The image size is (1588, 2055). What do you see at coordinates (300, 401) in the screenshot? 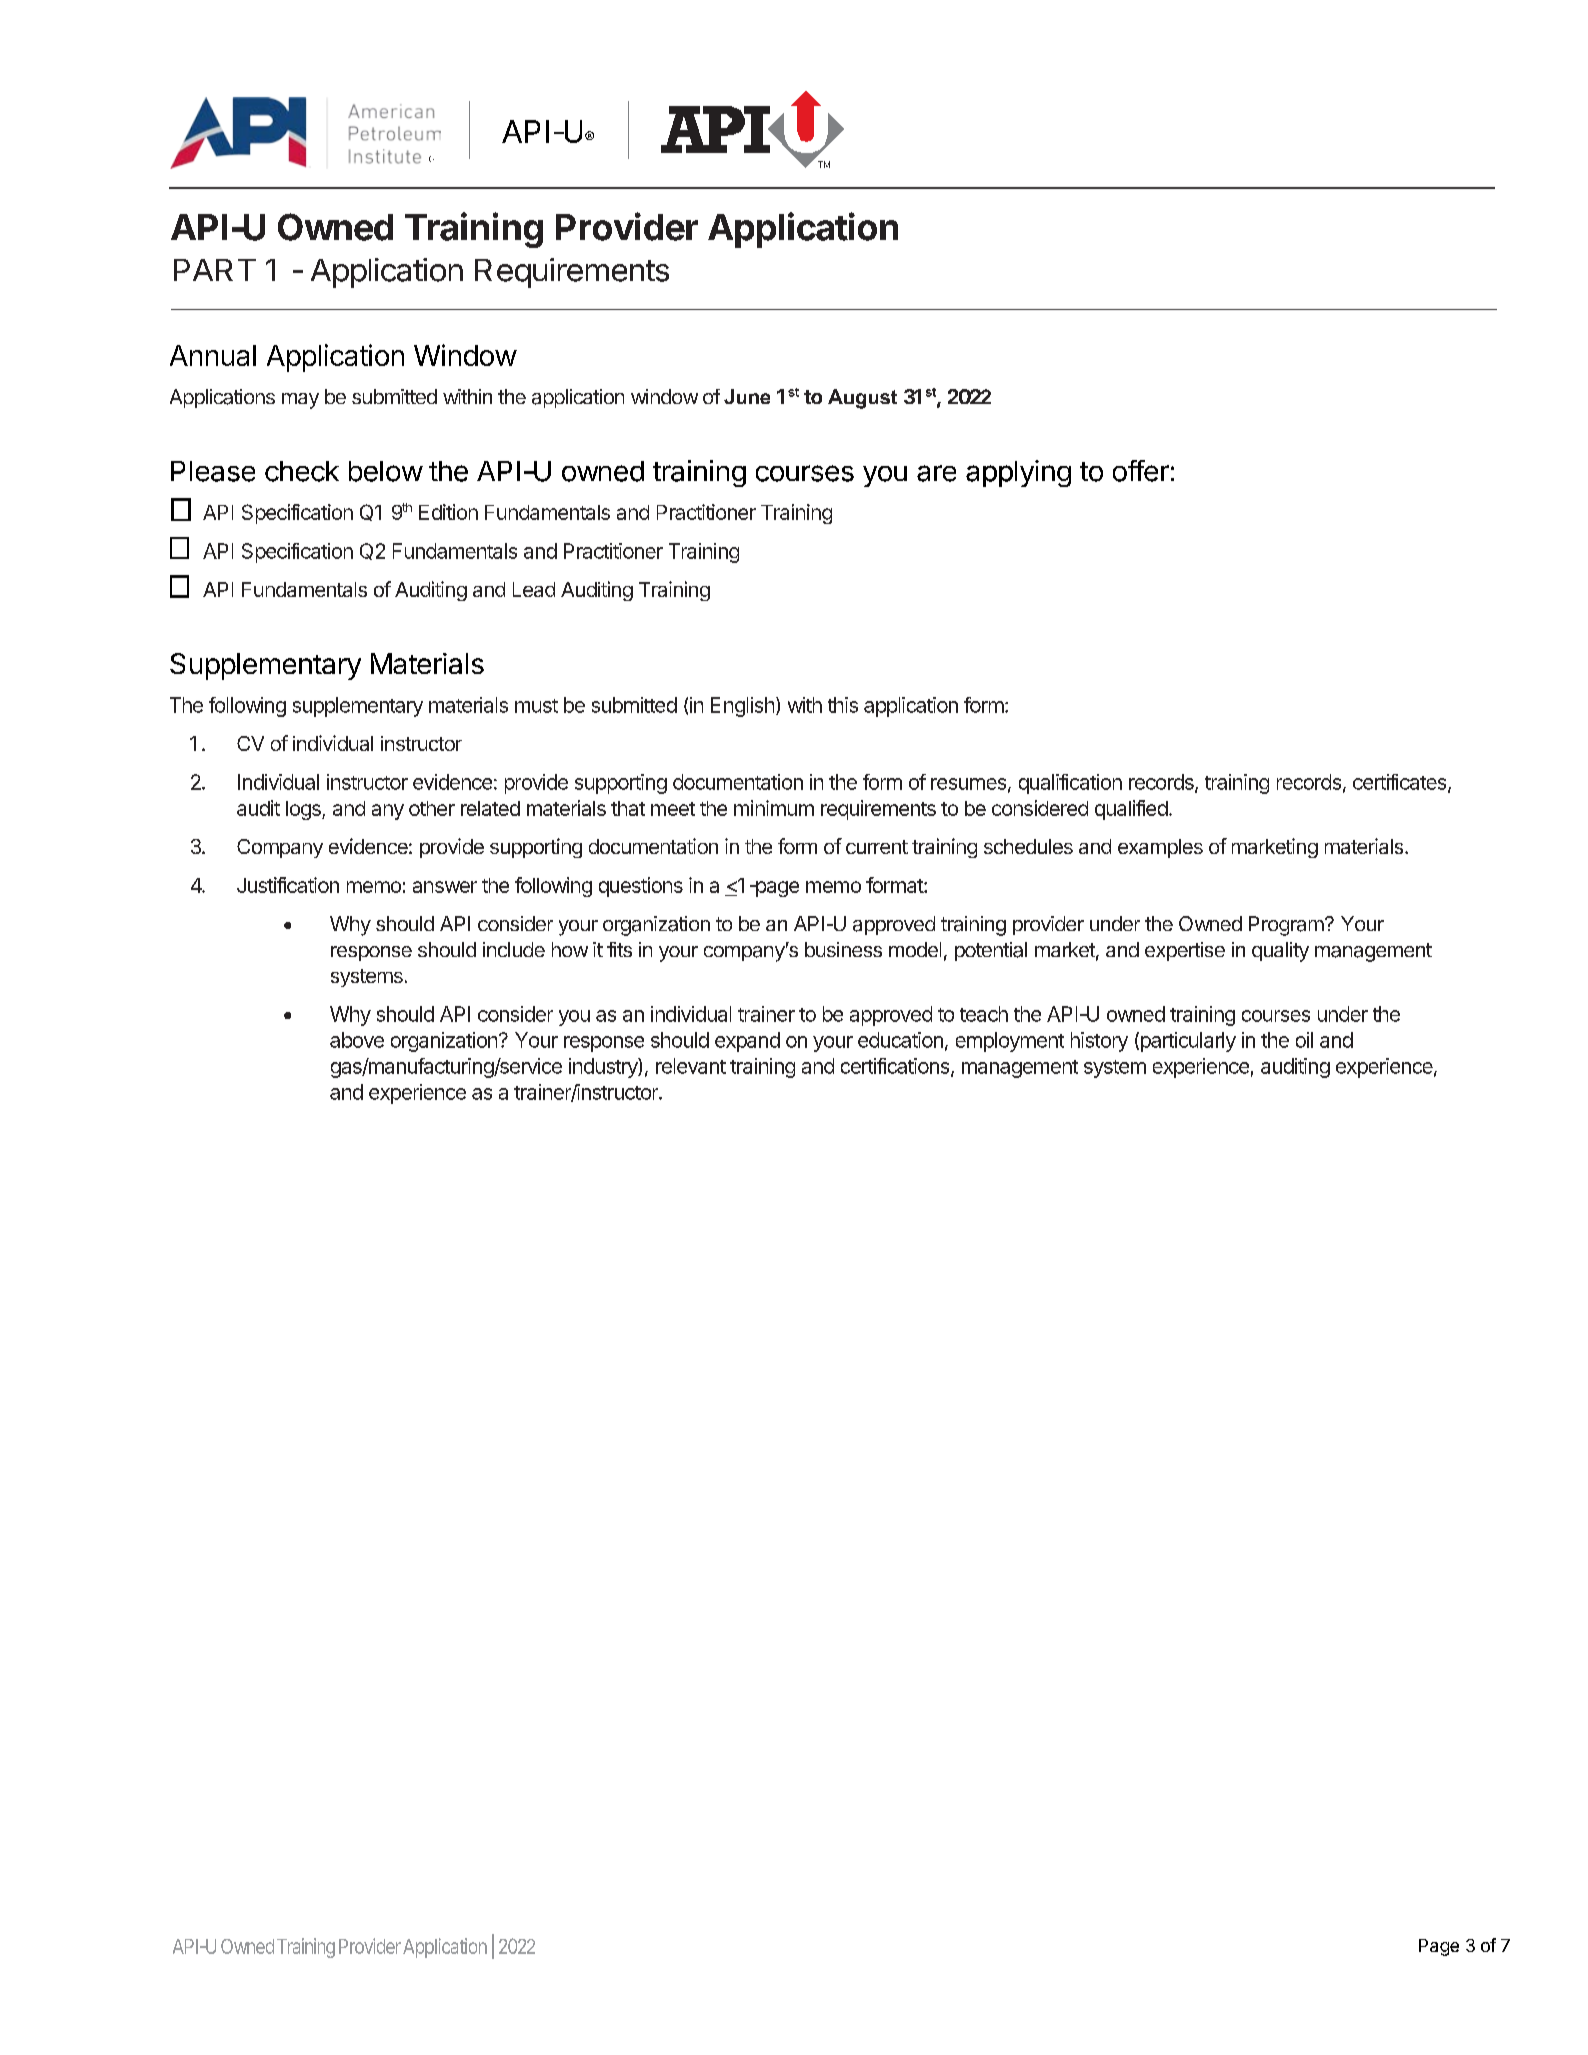
I see `may` at bounding box center [300, 401].
